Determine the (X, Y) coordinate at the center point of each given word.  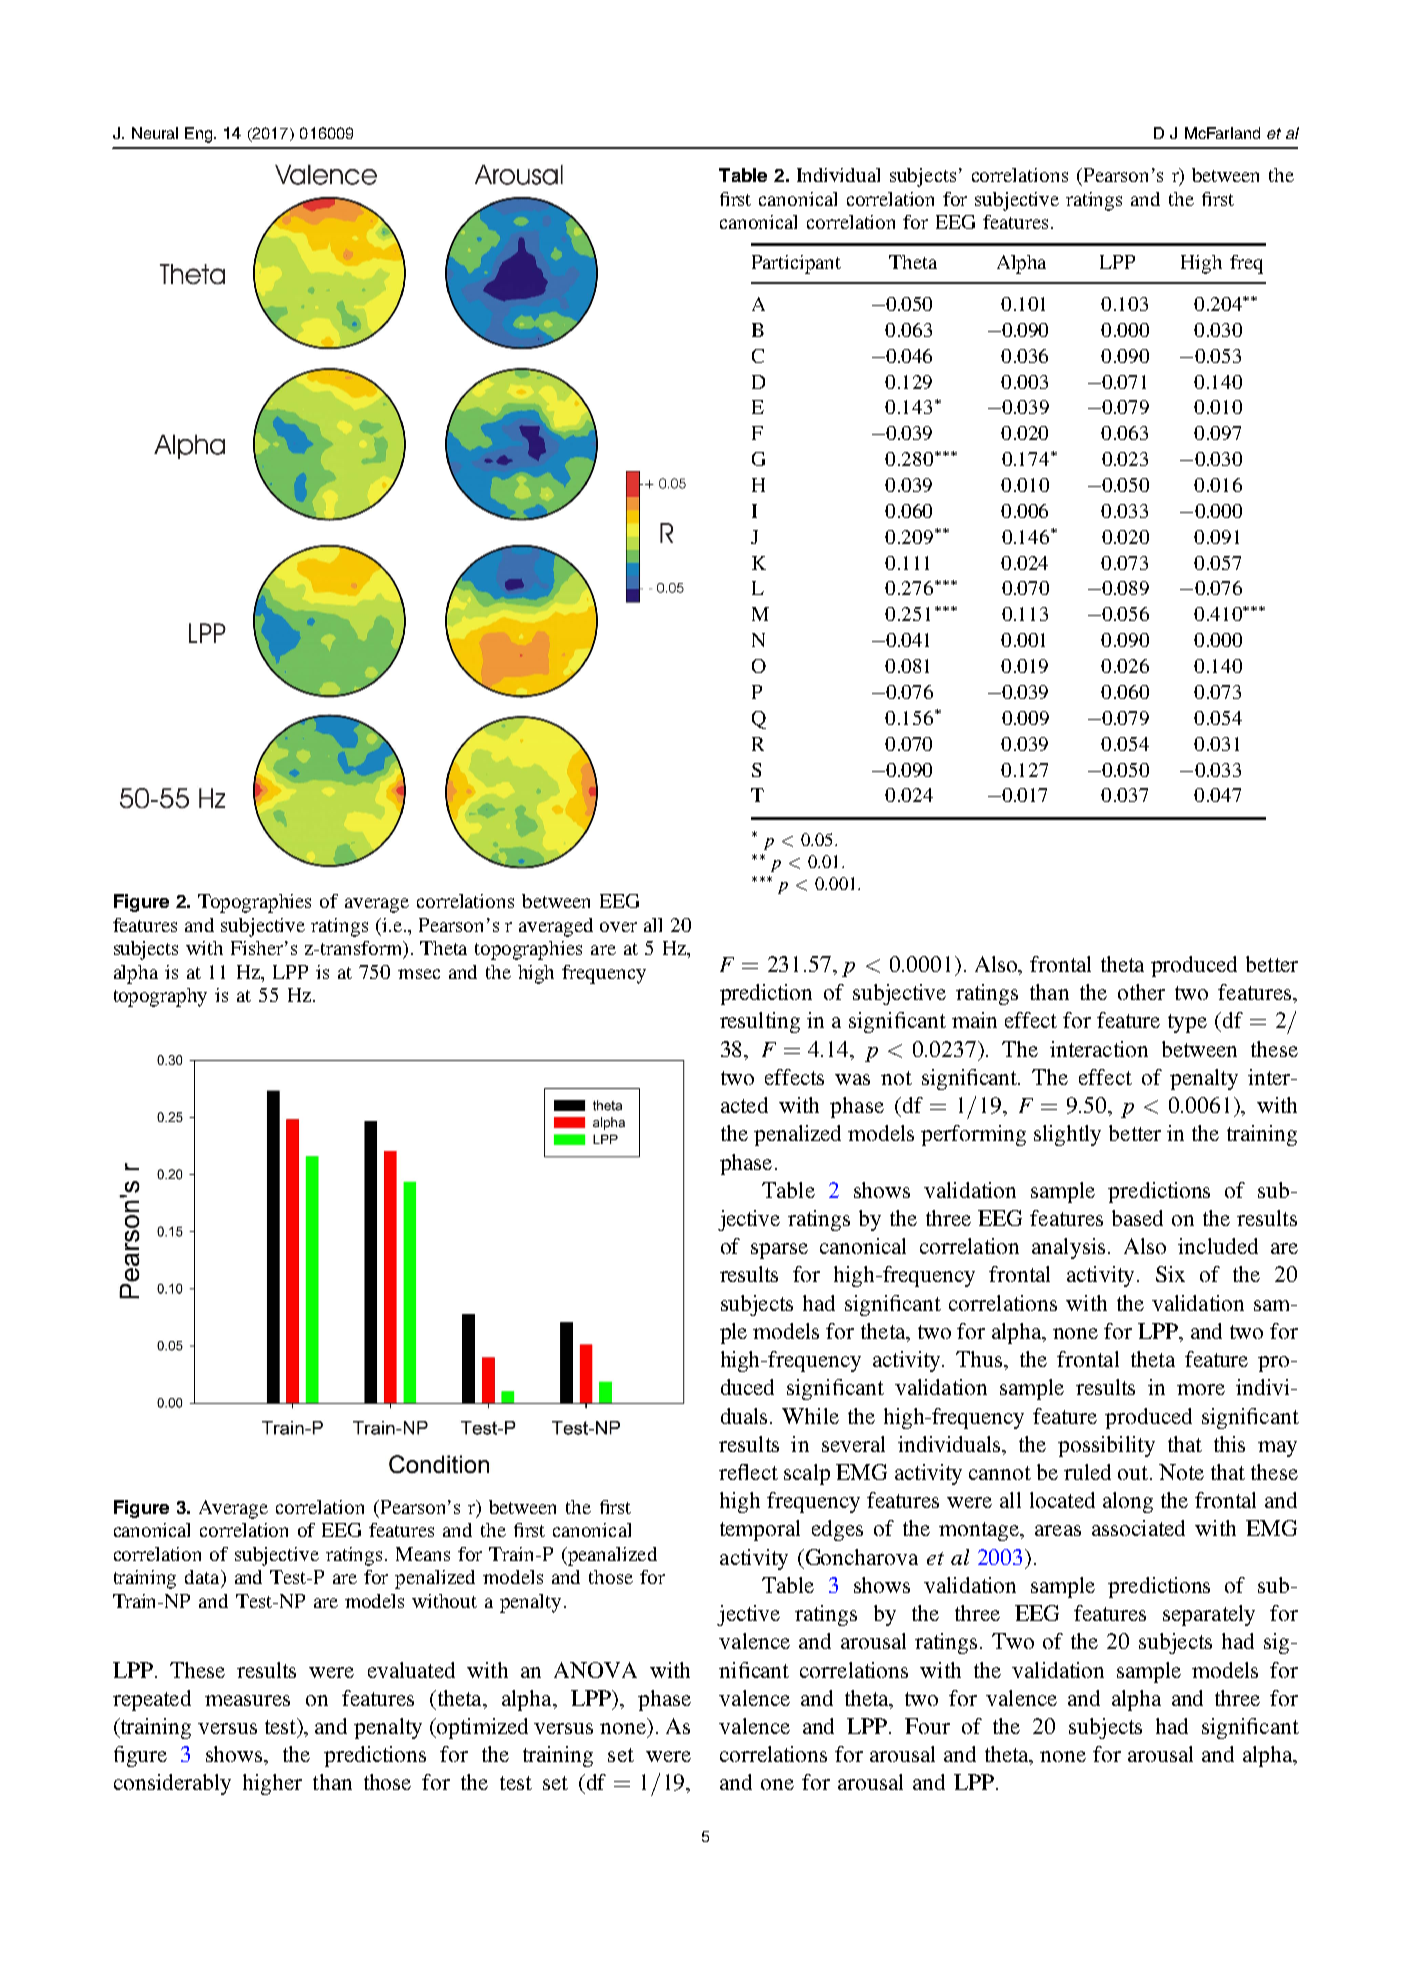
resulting (760, 1022)
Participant (796, 264)
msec (419, 974)
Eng (200, 135)
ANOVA (595, 1670)
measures (247, 1700)
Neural (155, 133)
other (1141, 992)
